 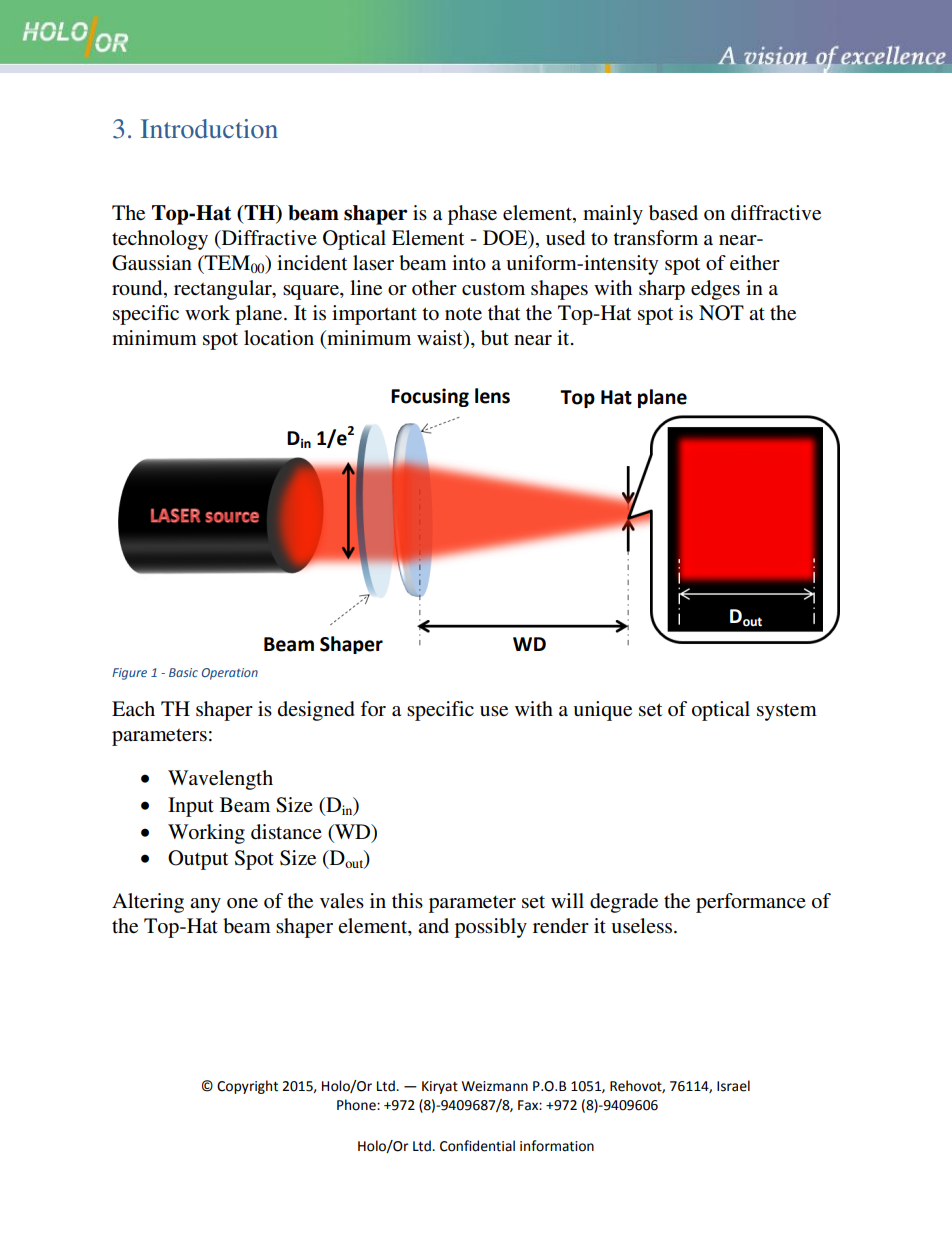 What do you see at coordinates (433, 925) in the image?
I see `and` at bounding box center [433, 925].
